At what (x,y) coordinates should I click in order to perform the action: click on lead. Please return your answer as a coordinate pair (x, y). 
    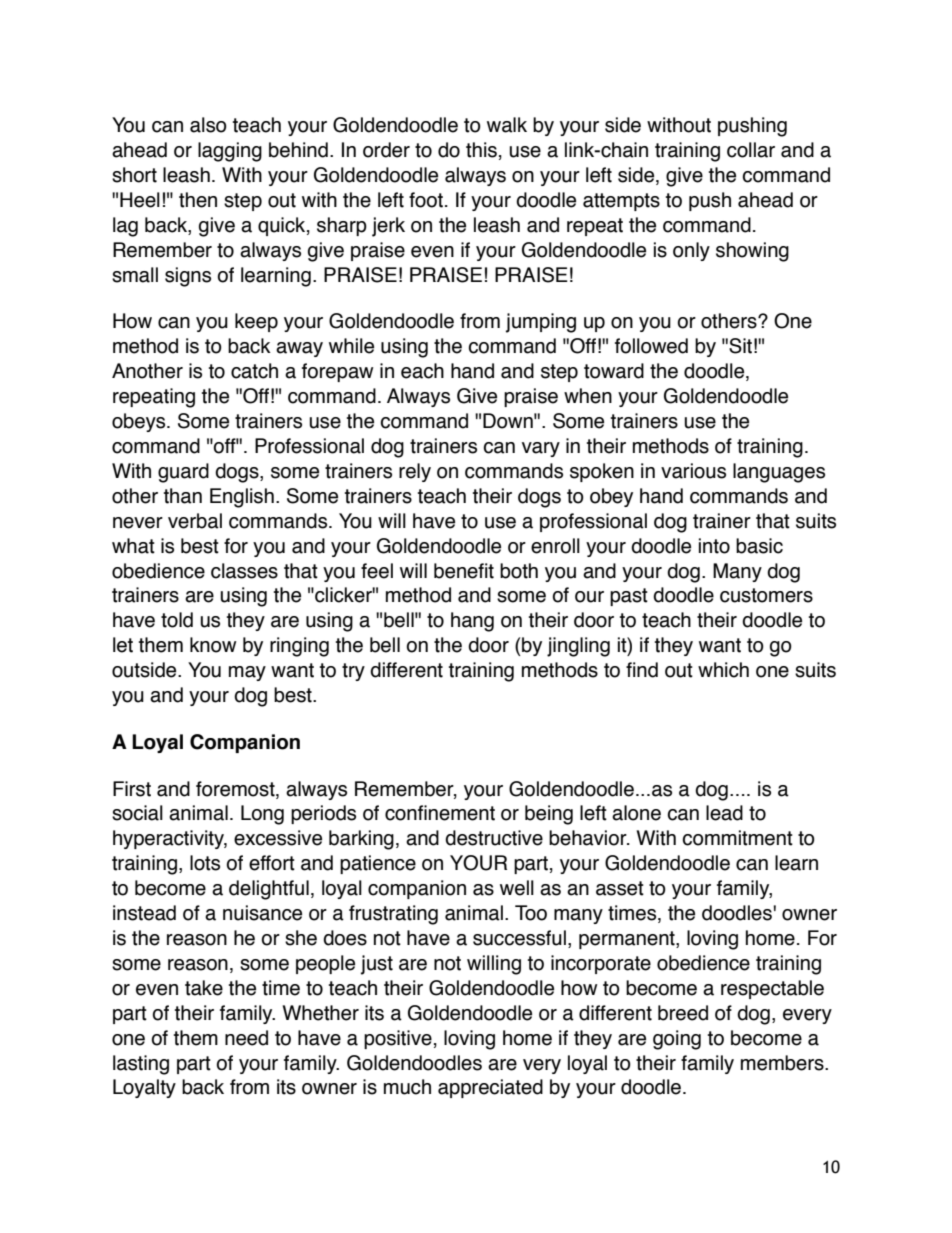
    Looking at the image, I should click on (724, 813).
